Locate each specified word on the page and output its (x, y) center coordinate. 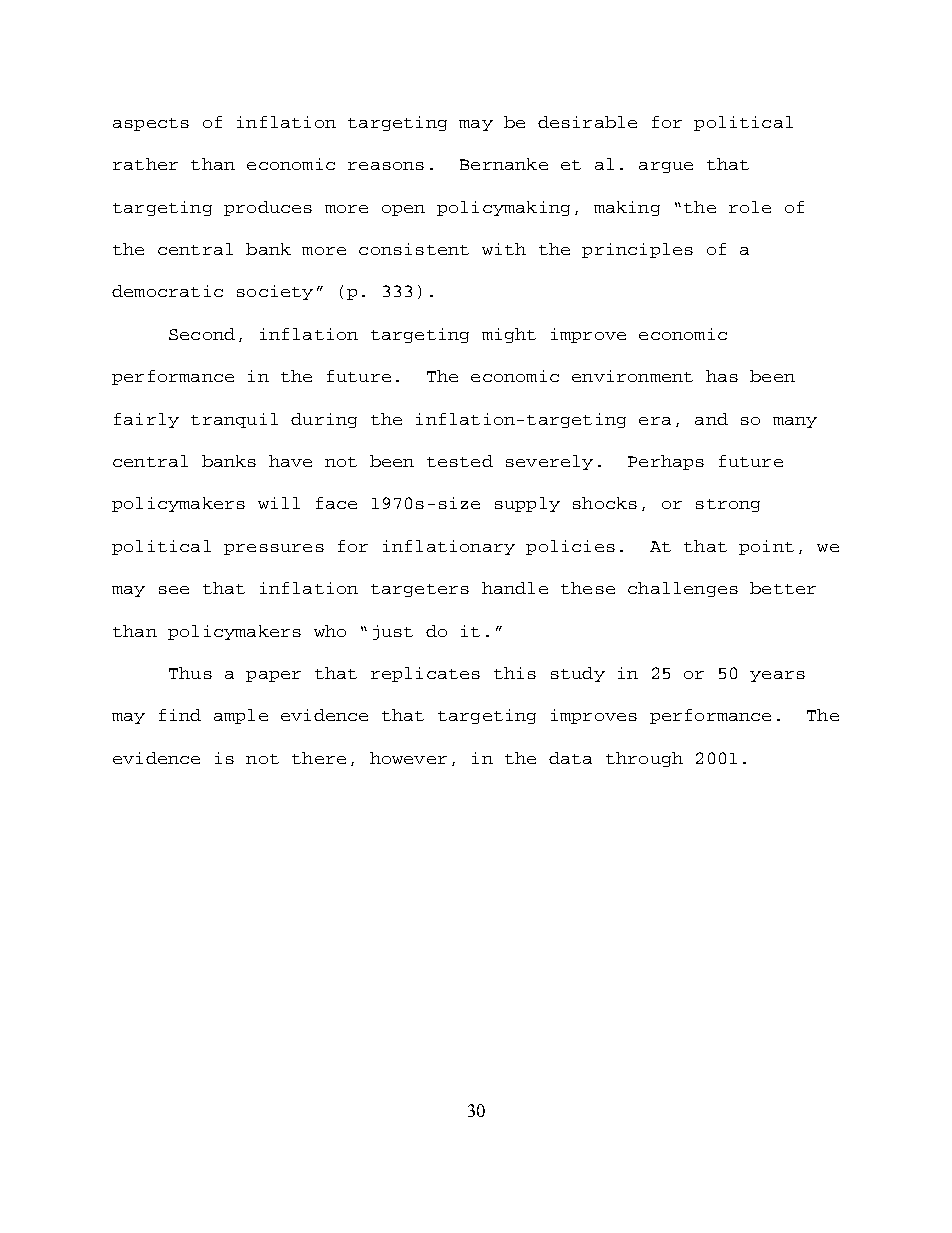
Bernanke (504, 164)
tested (460, 461)
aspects (151, 124)
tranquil (234, 420)
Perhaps (666, 462)
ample (241, 716)
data (570, 758)
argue (666, 167)
